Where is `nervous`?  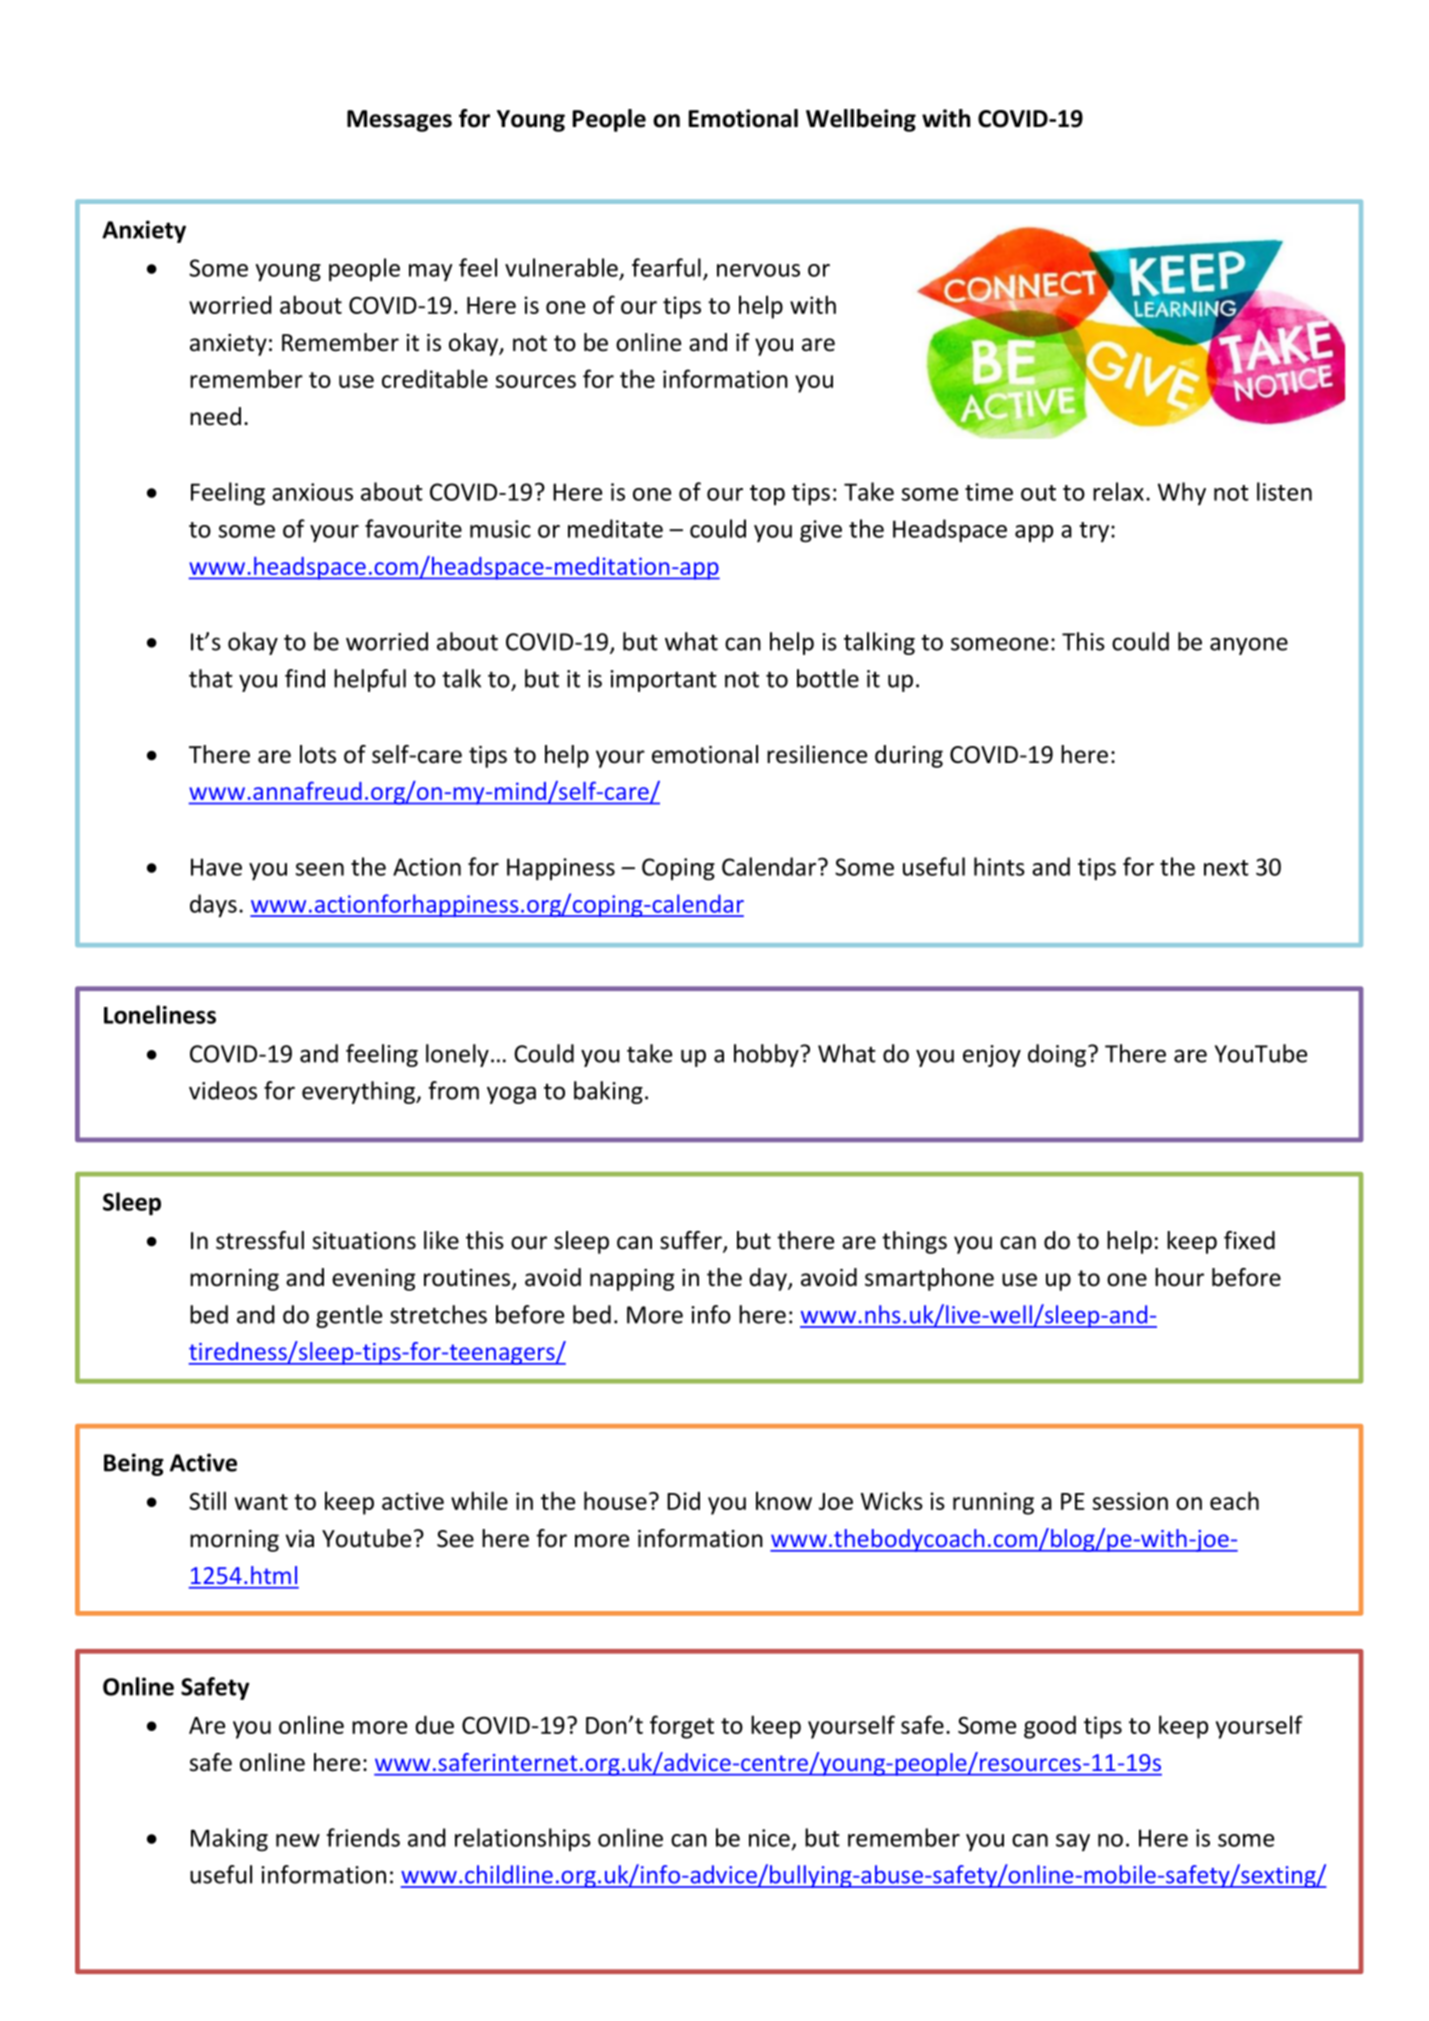
nervous is located at coordinates (758, 270).
